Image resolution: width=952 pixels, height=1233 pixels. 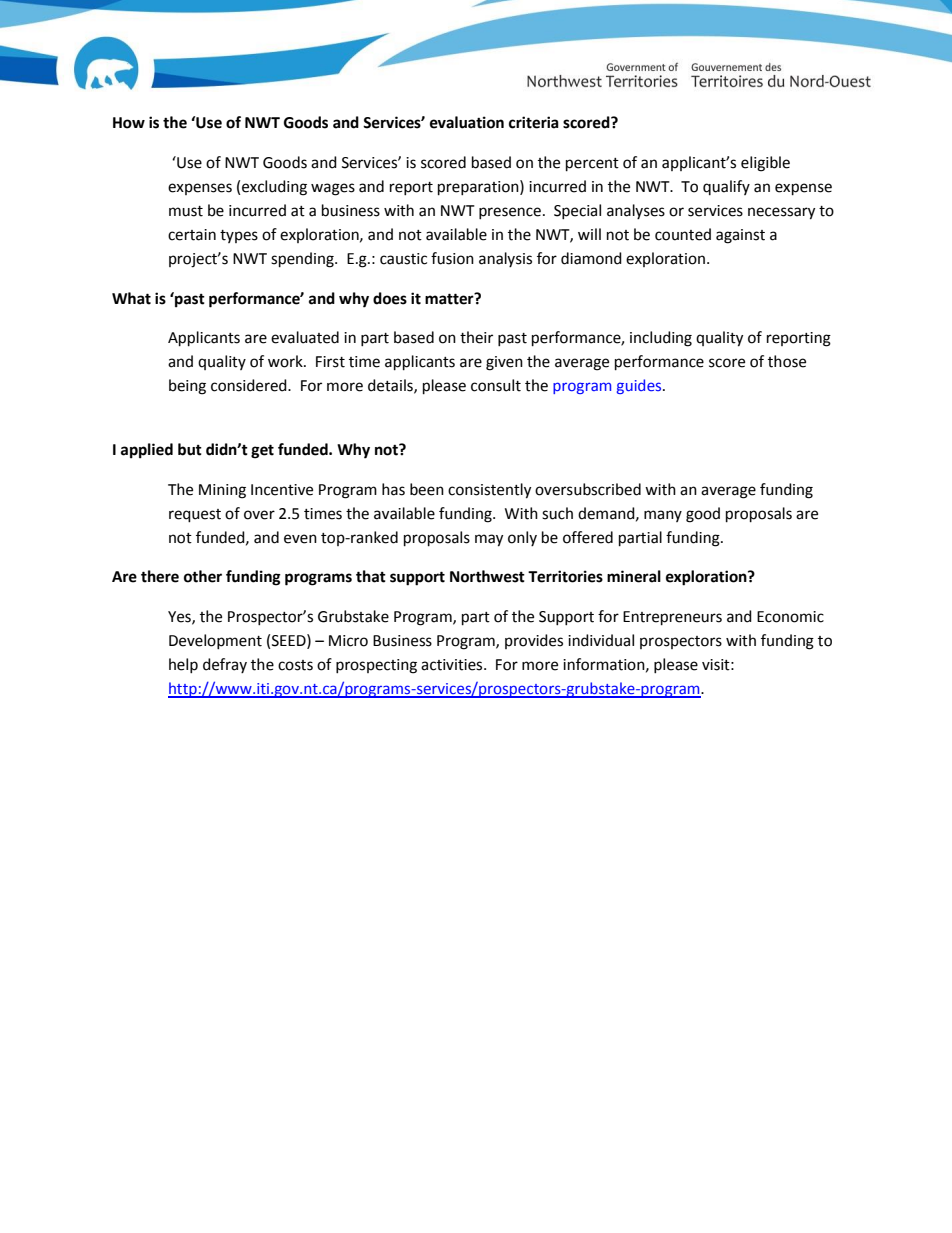 I want to click on activities, so click(x=453, y=665).
